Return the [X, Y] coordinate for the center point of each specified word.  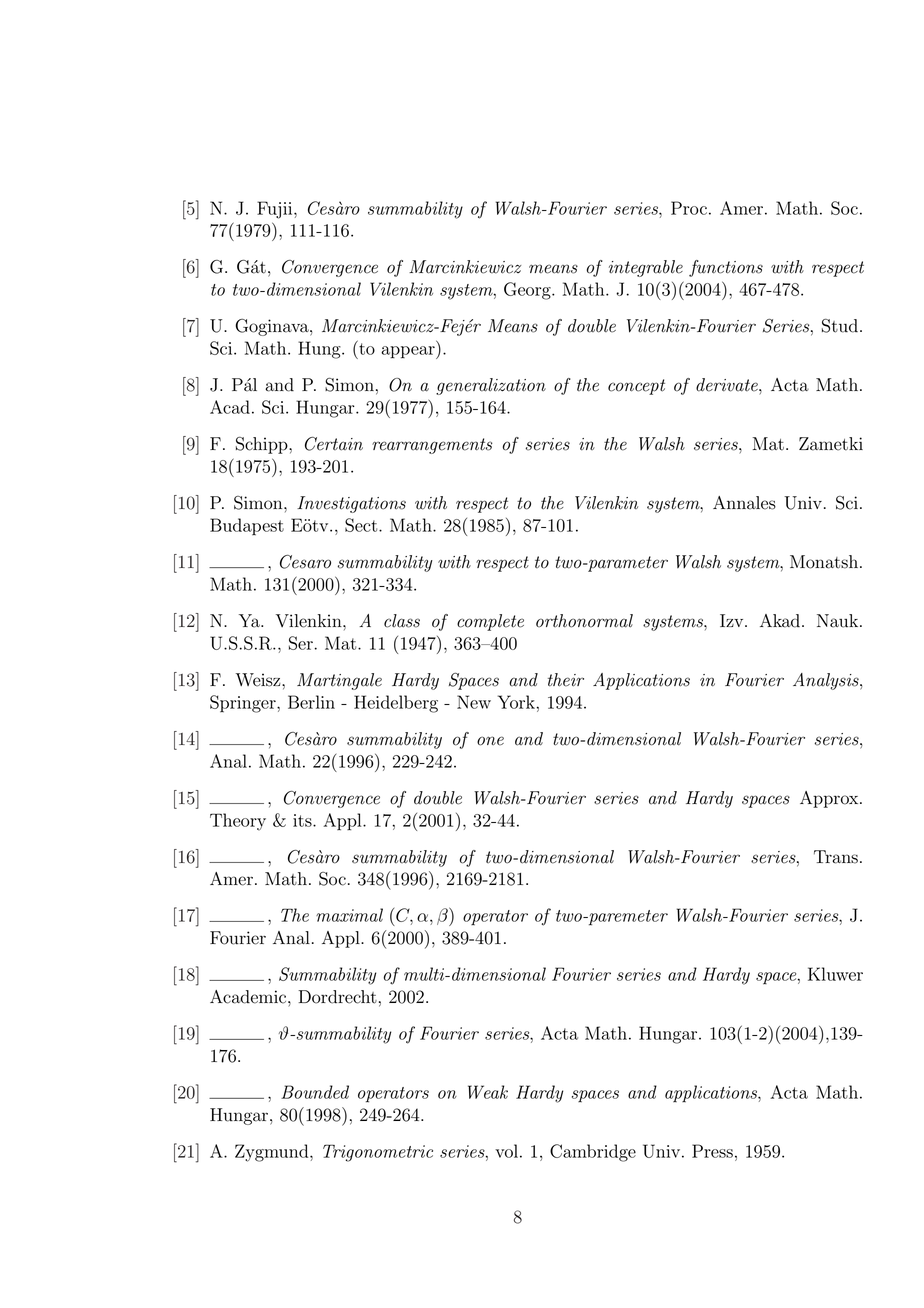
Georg [528, 291]
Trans [836, 857]
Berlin [311, 702]
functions [726, 268]
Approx [830, 799]
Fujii [276, 210]
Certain [334, 444]
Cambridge [593, 1153]
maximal [349, 915]
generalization [491, 386]
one [490, 741]
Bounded [315, 1092]
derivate [728, 385]
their [566, 680]
